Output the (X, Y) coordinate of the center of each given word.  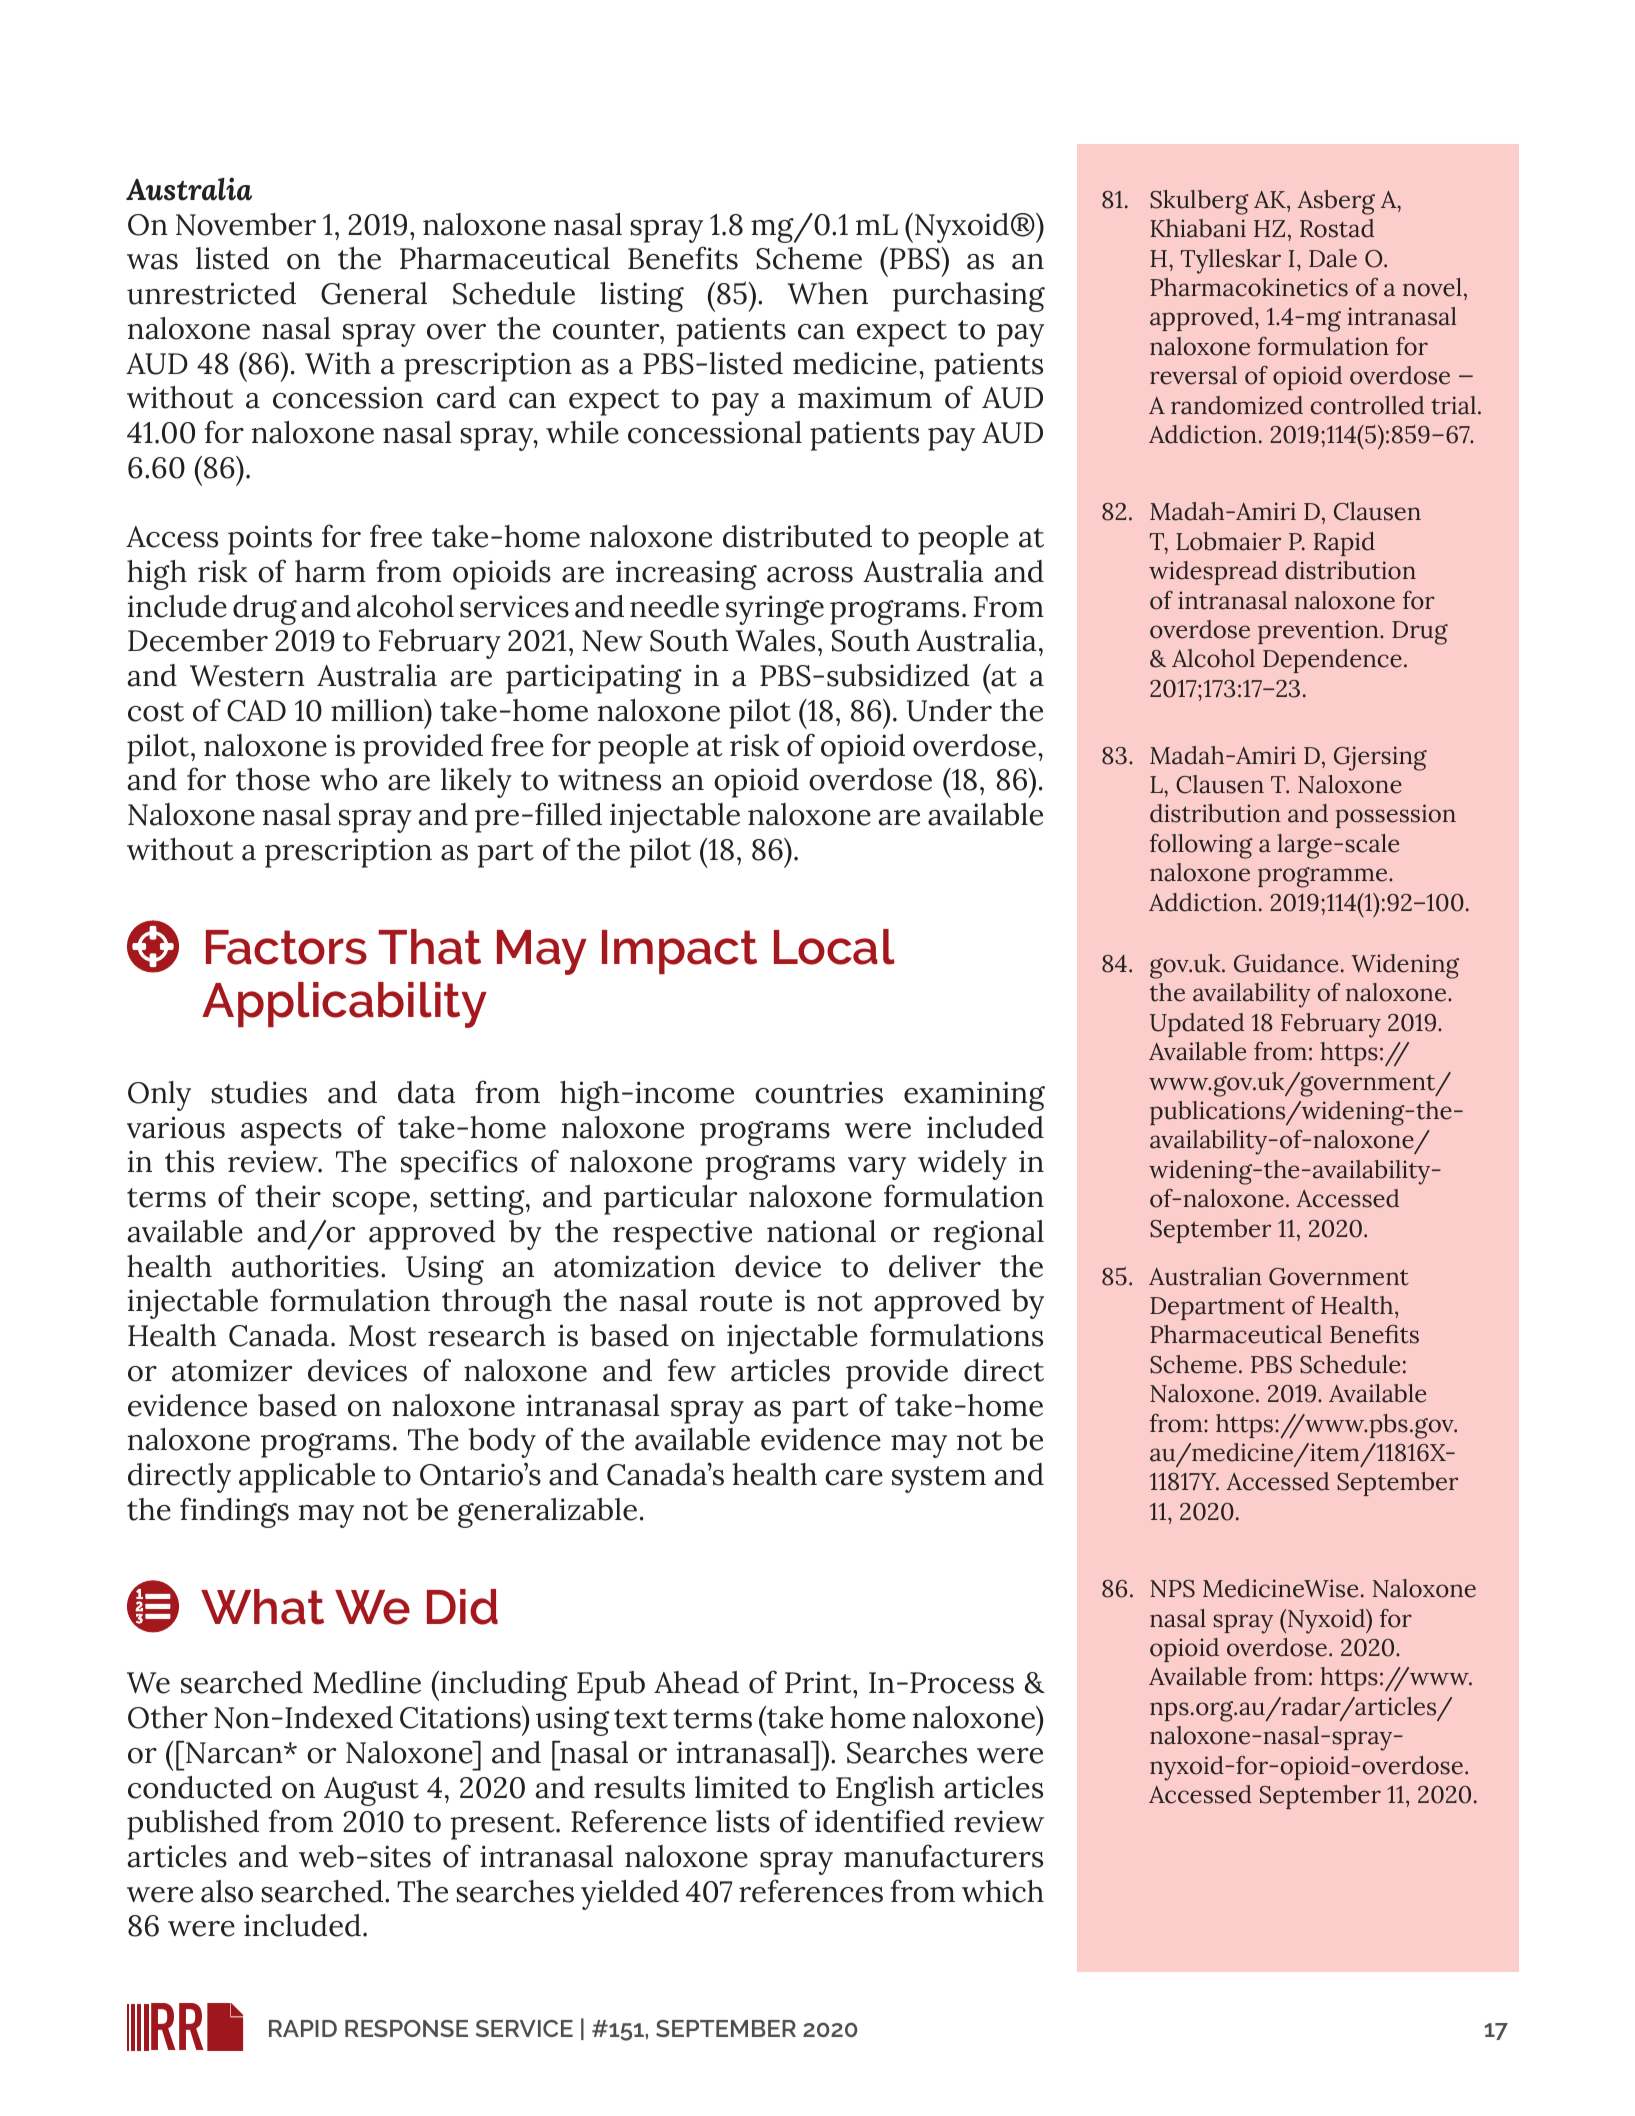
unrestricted (211, 293)
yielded (630, 1895)
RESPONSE (406, 2028)
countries (819, 1092)
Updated (1197, 1025)
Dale (1333, 258)
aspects (291, 1132)
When (828, 293)
